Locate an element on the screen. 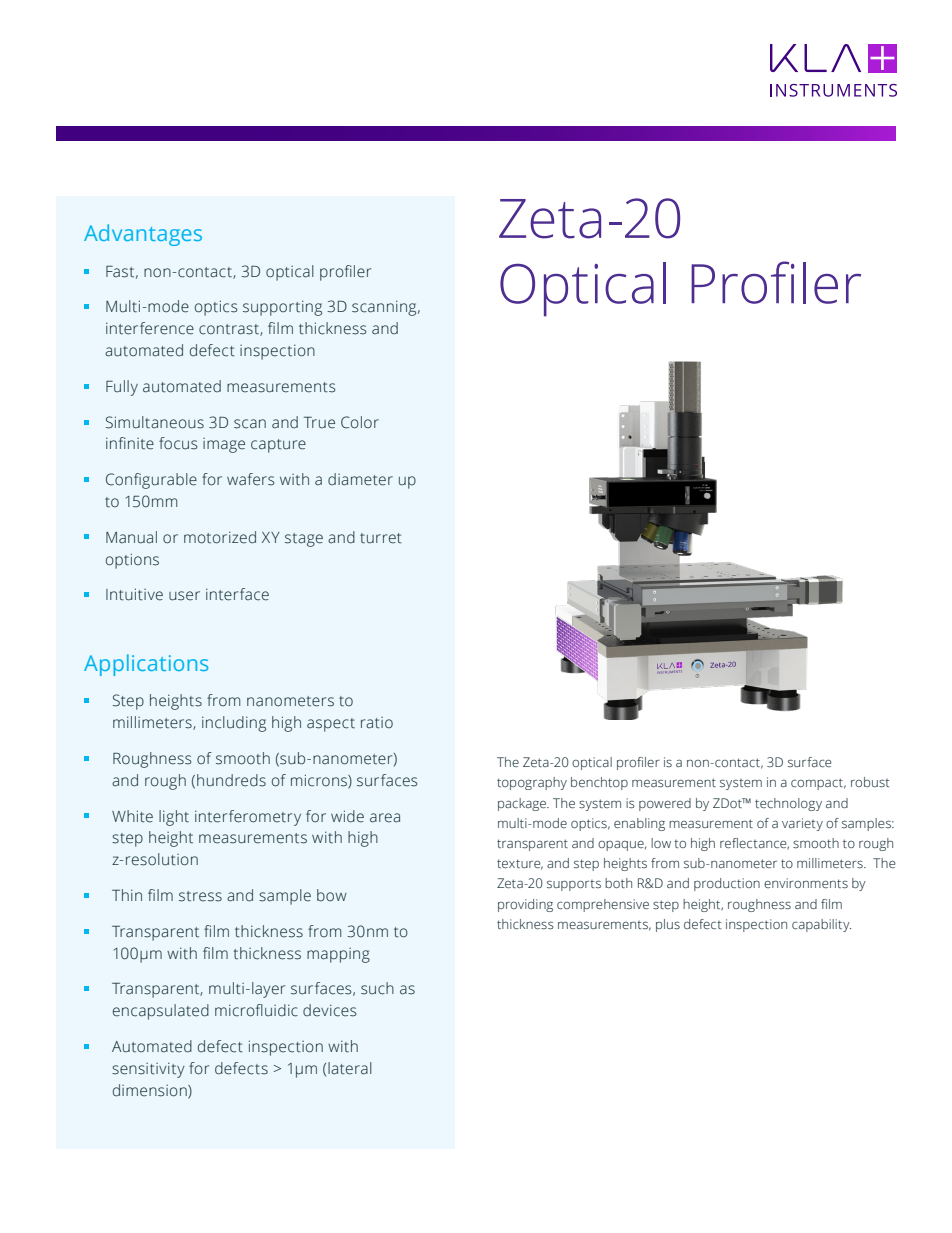  lateral is located at coordinates (350, 1068).
